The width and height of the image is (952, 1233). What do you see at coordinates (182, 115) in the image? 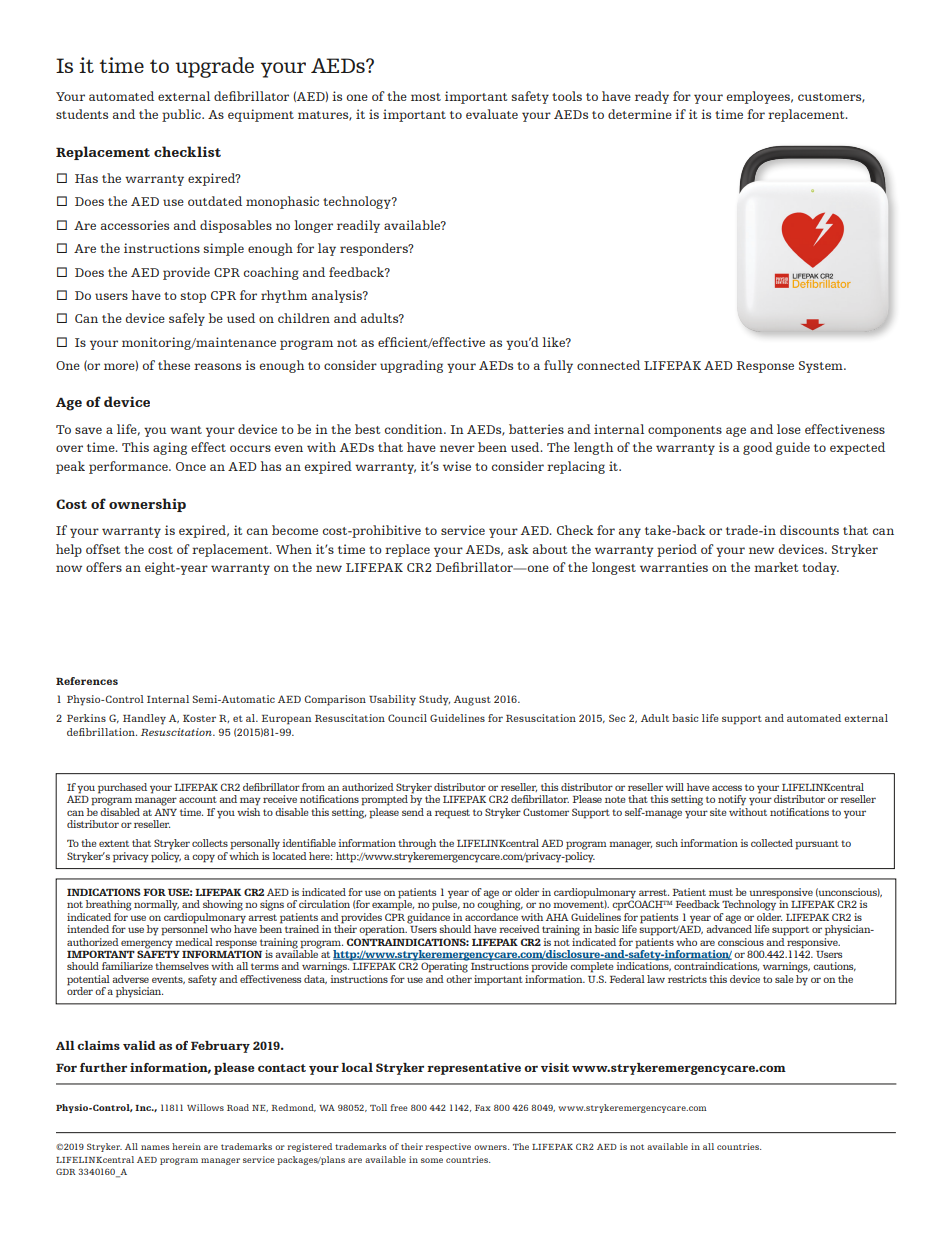
I see `public` at bounding box center [182, 115].
